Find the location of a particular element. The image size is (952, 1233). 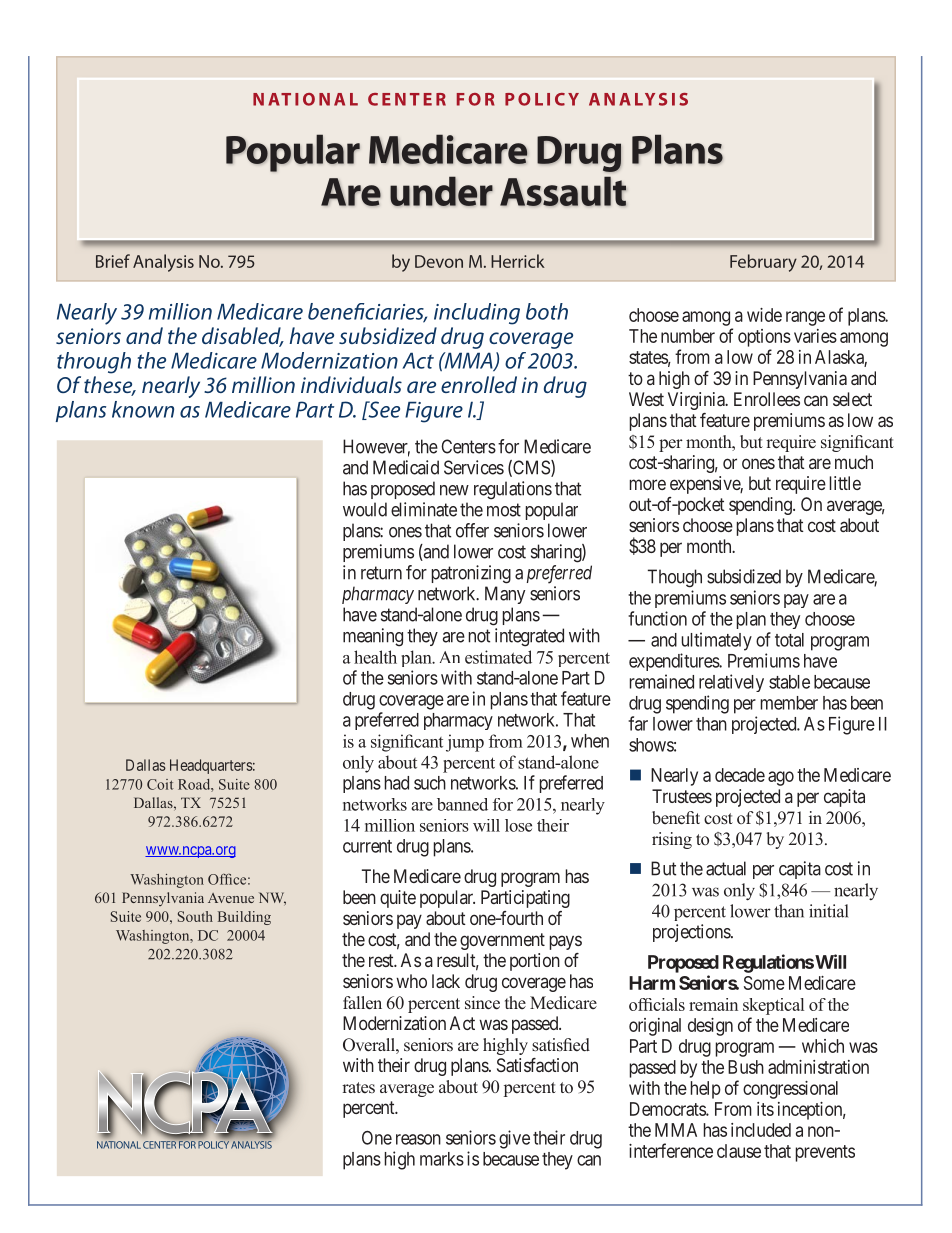

Avenue is located at coordinates (231, 898).
